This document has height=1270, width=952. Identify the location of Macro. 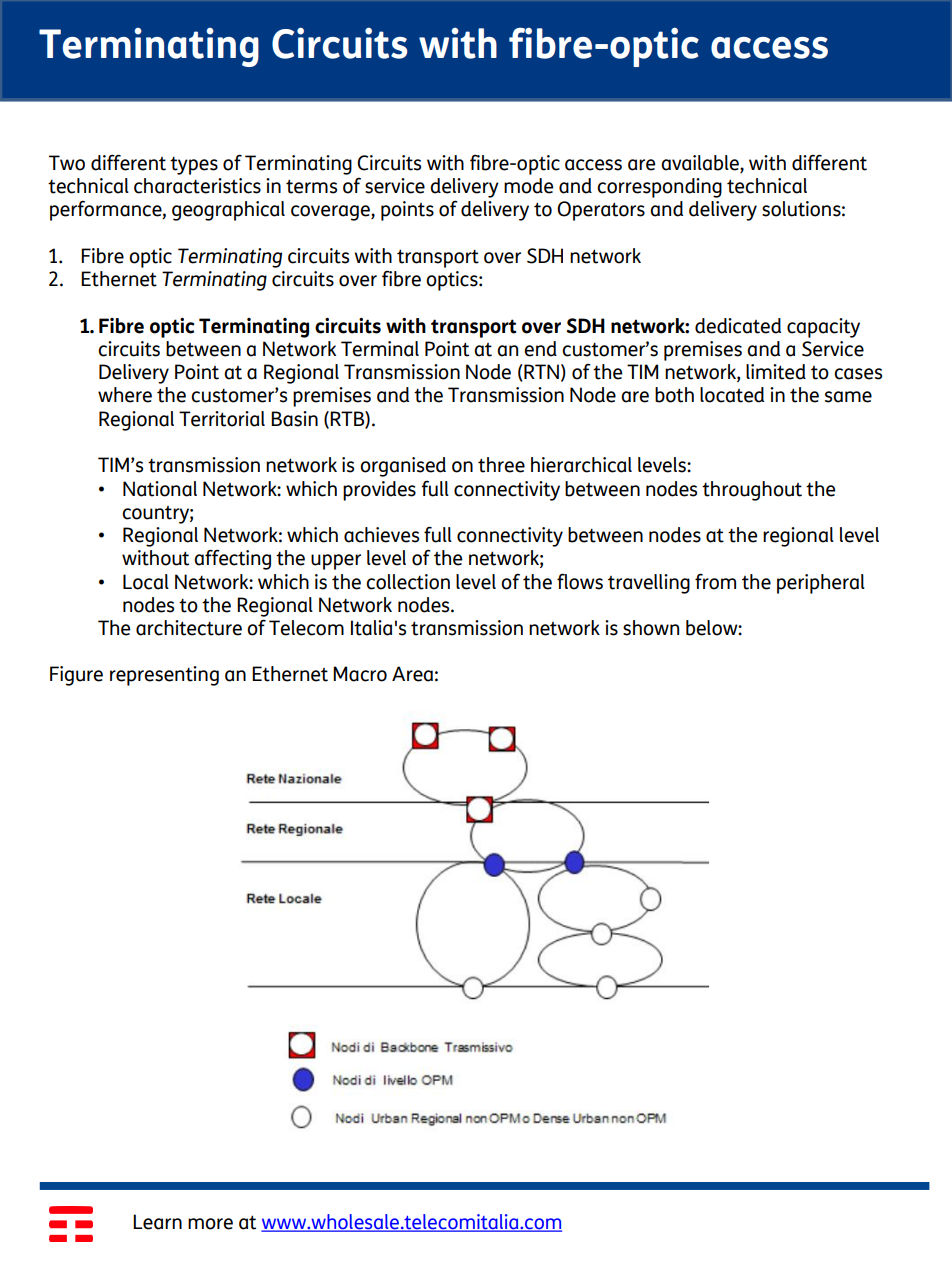
(360, 674).
